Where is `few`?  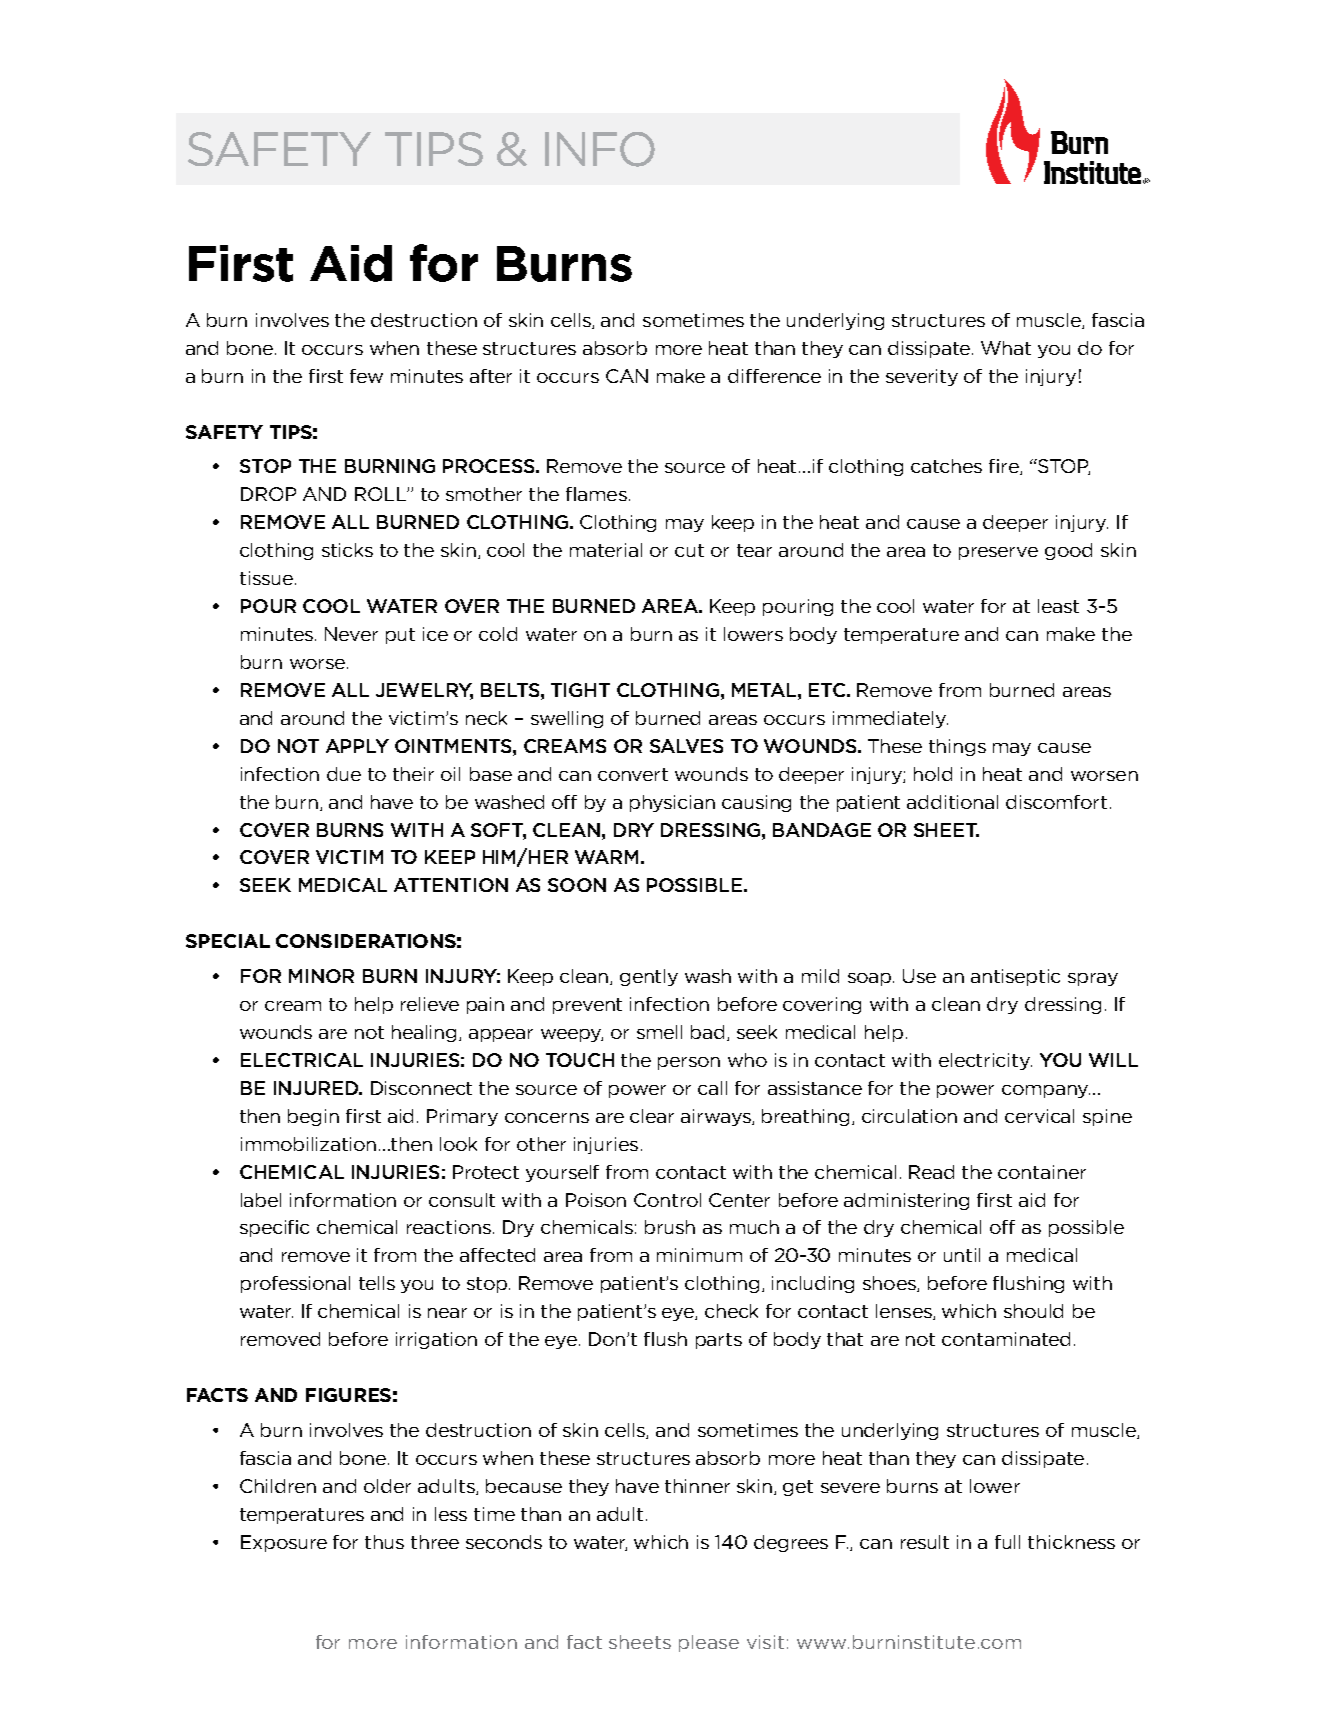 few is located at coordinates (366, 376).
